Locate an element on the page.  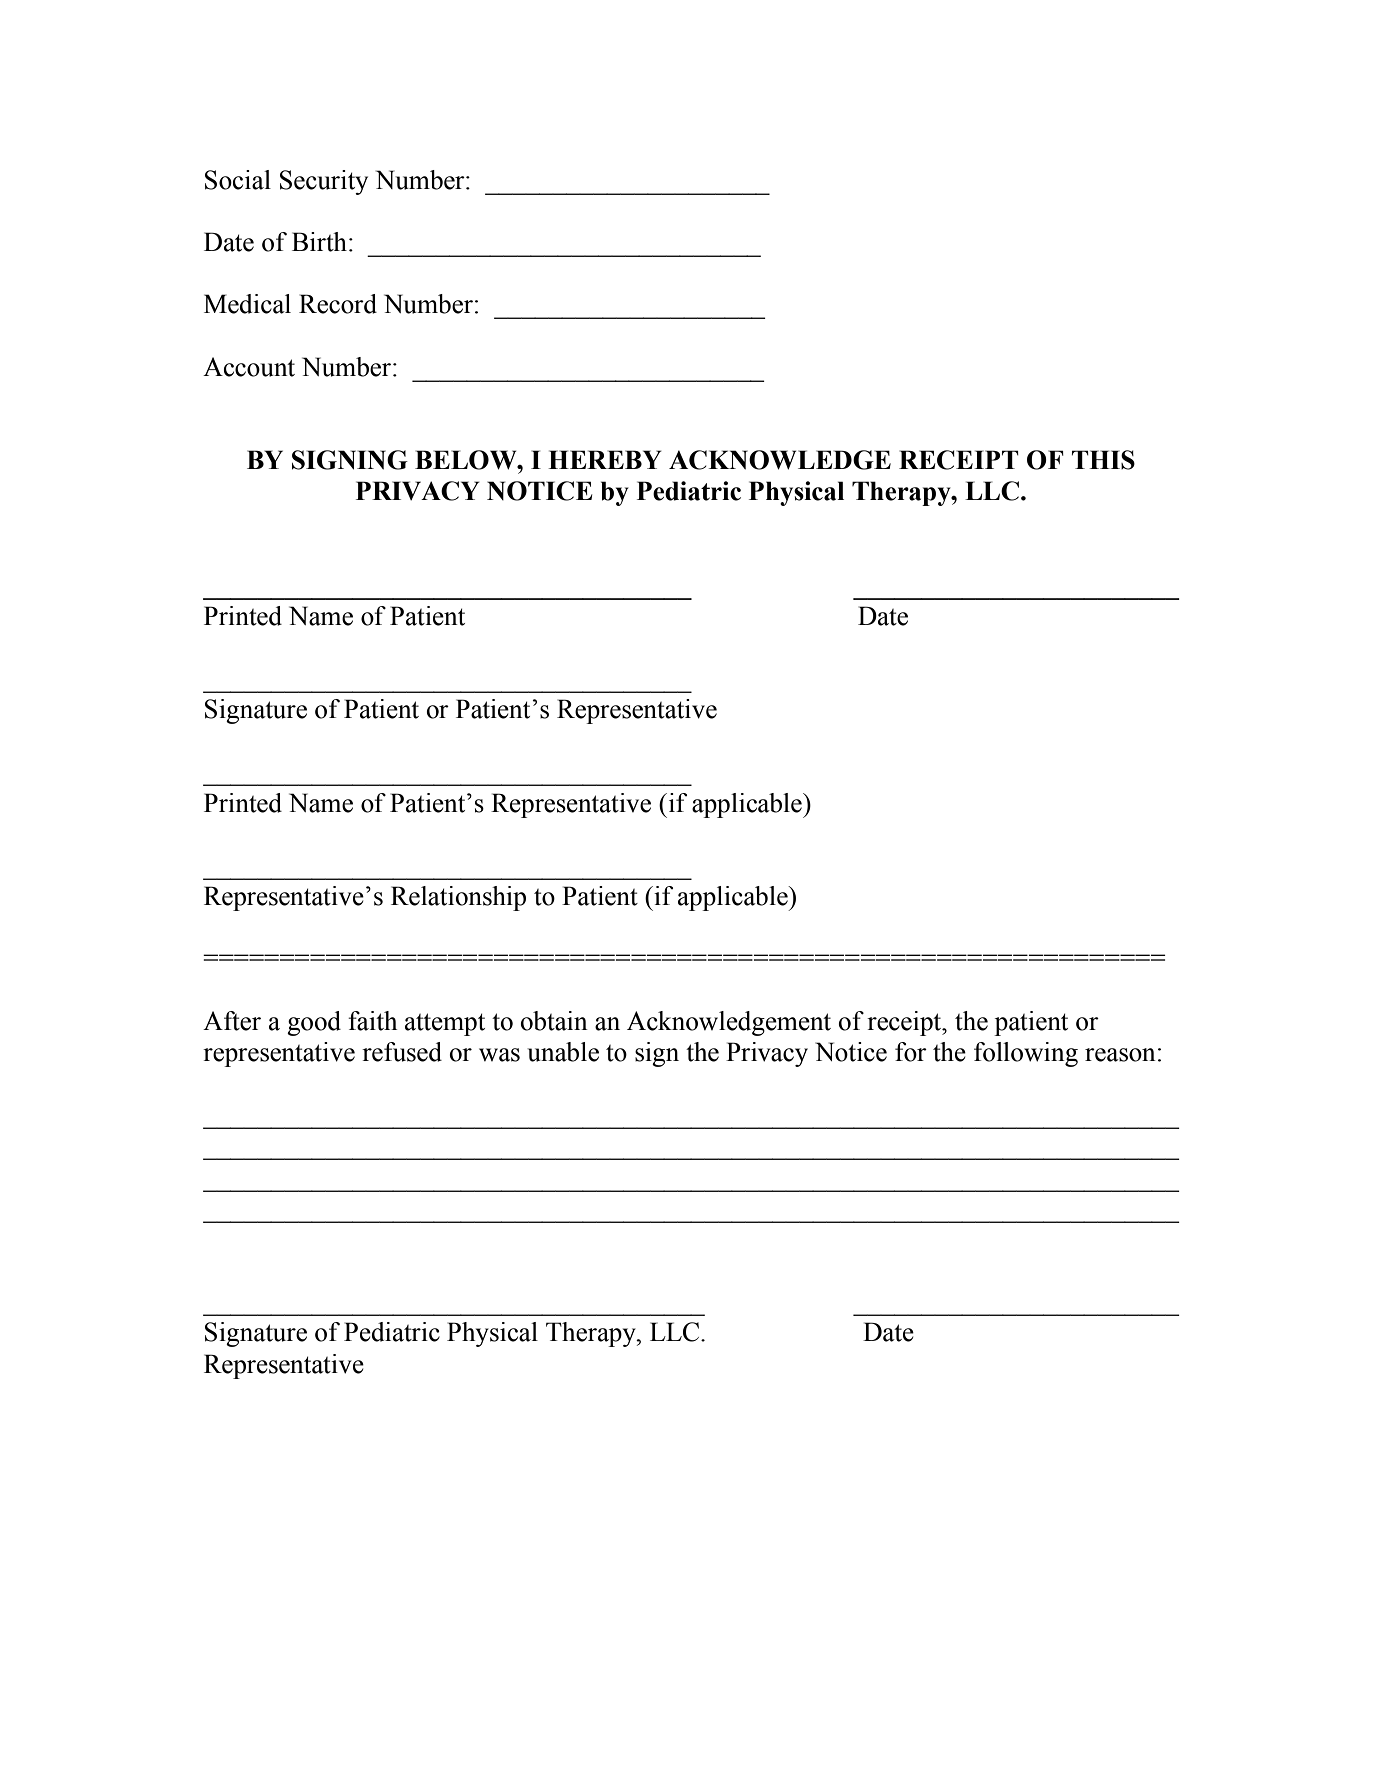
Medical is located at coordinates (247, 304).
